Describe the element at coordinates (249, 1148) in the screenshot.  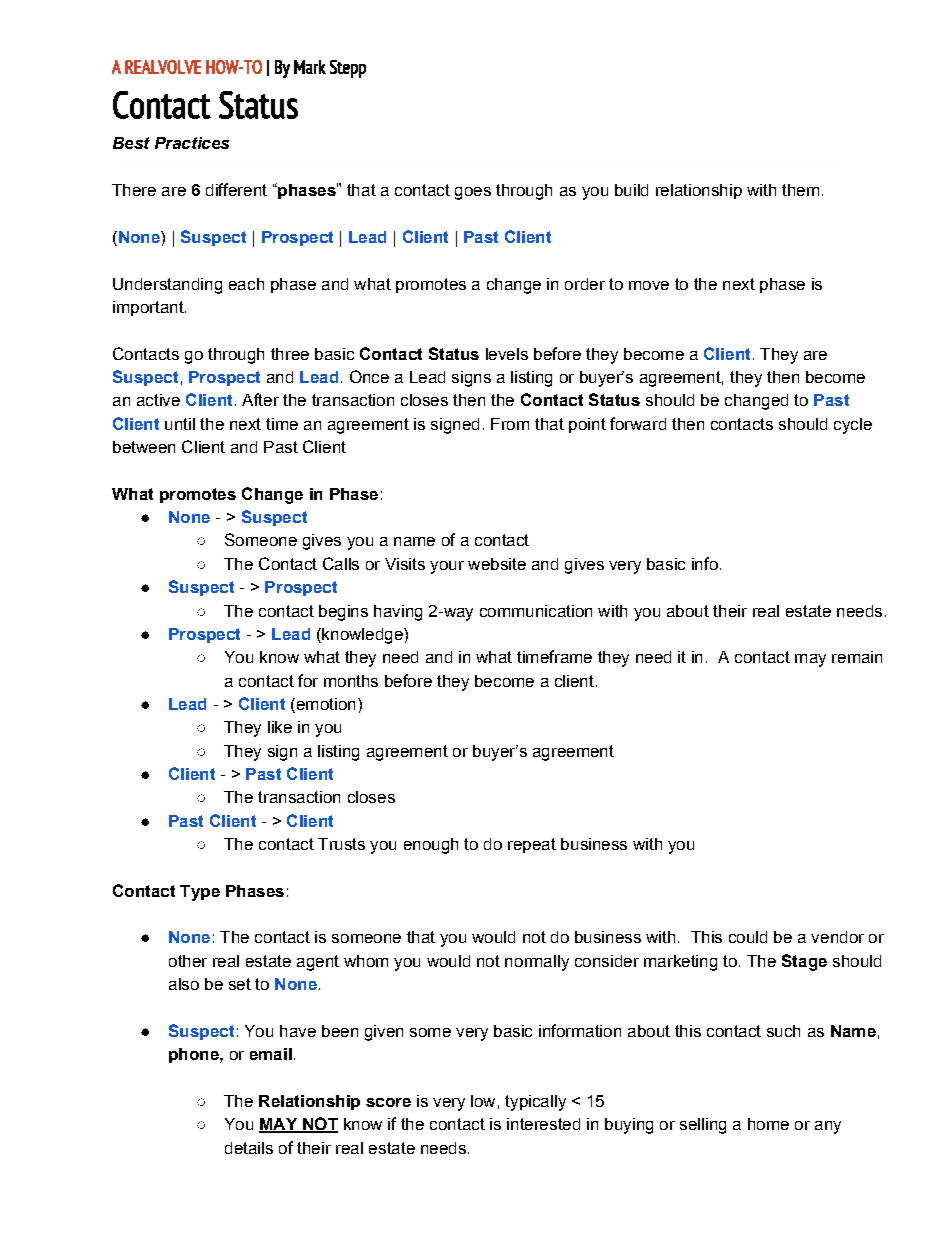
I see `details` at that location.
